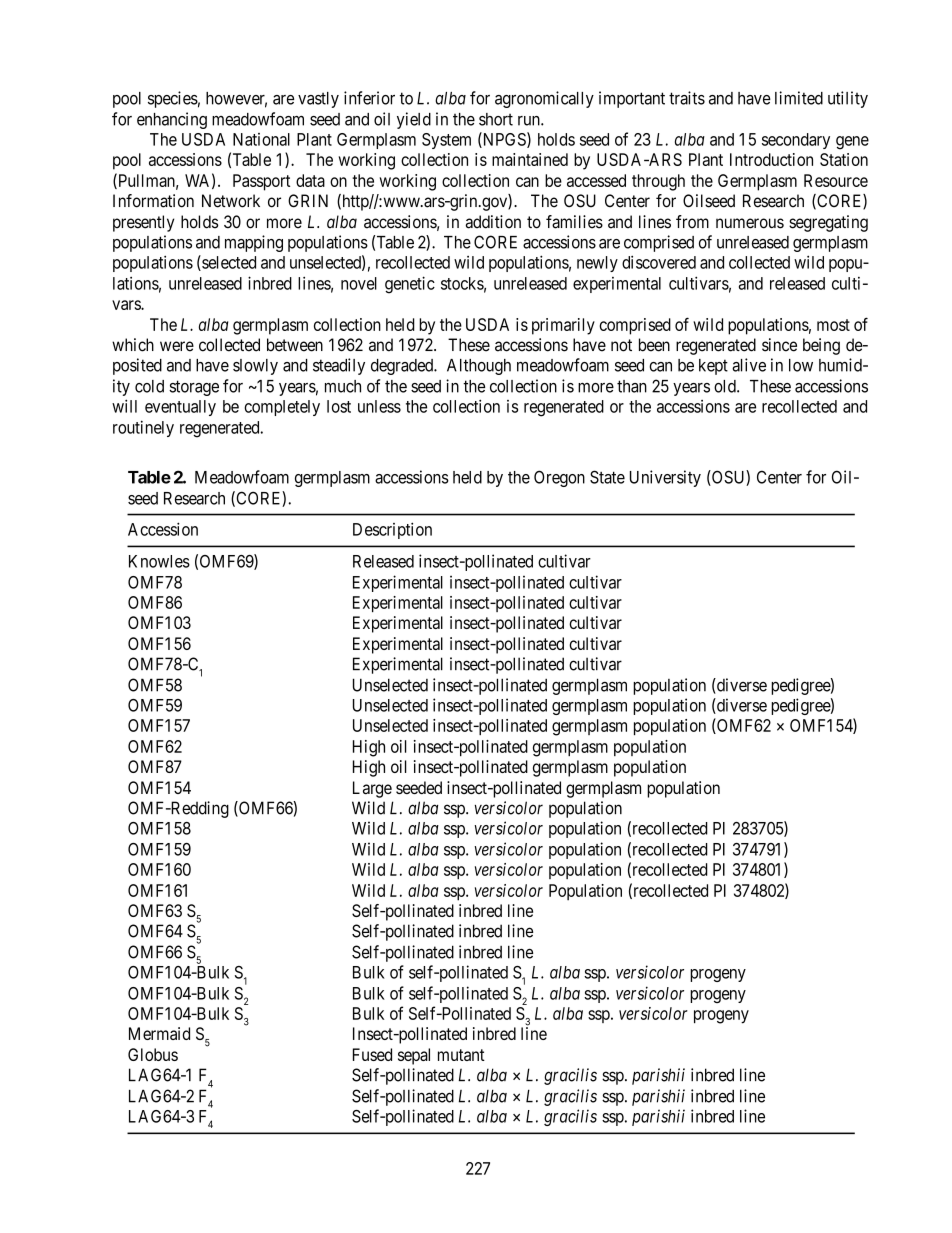 This screenshot has width=952, height=1233. Describe the element at coordinates (392, 530) in the screenshot. I see `Description` at that location.
